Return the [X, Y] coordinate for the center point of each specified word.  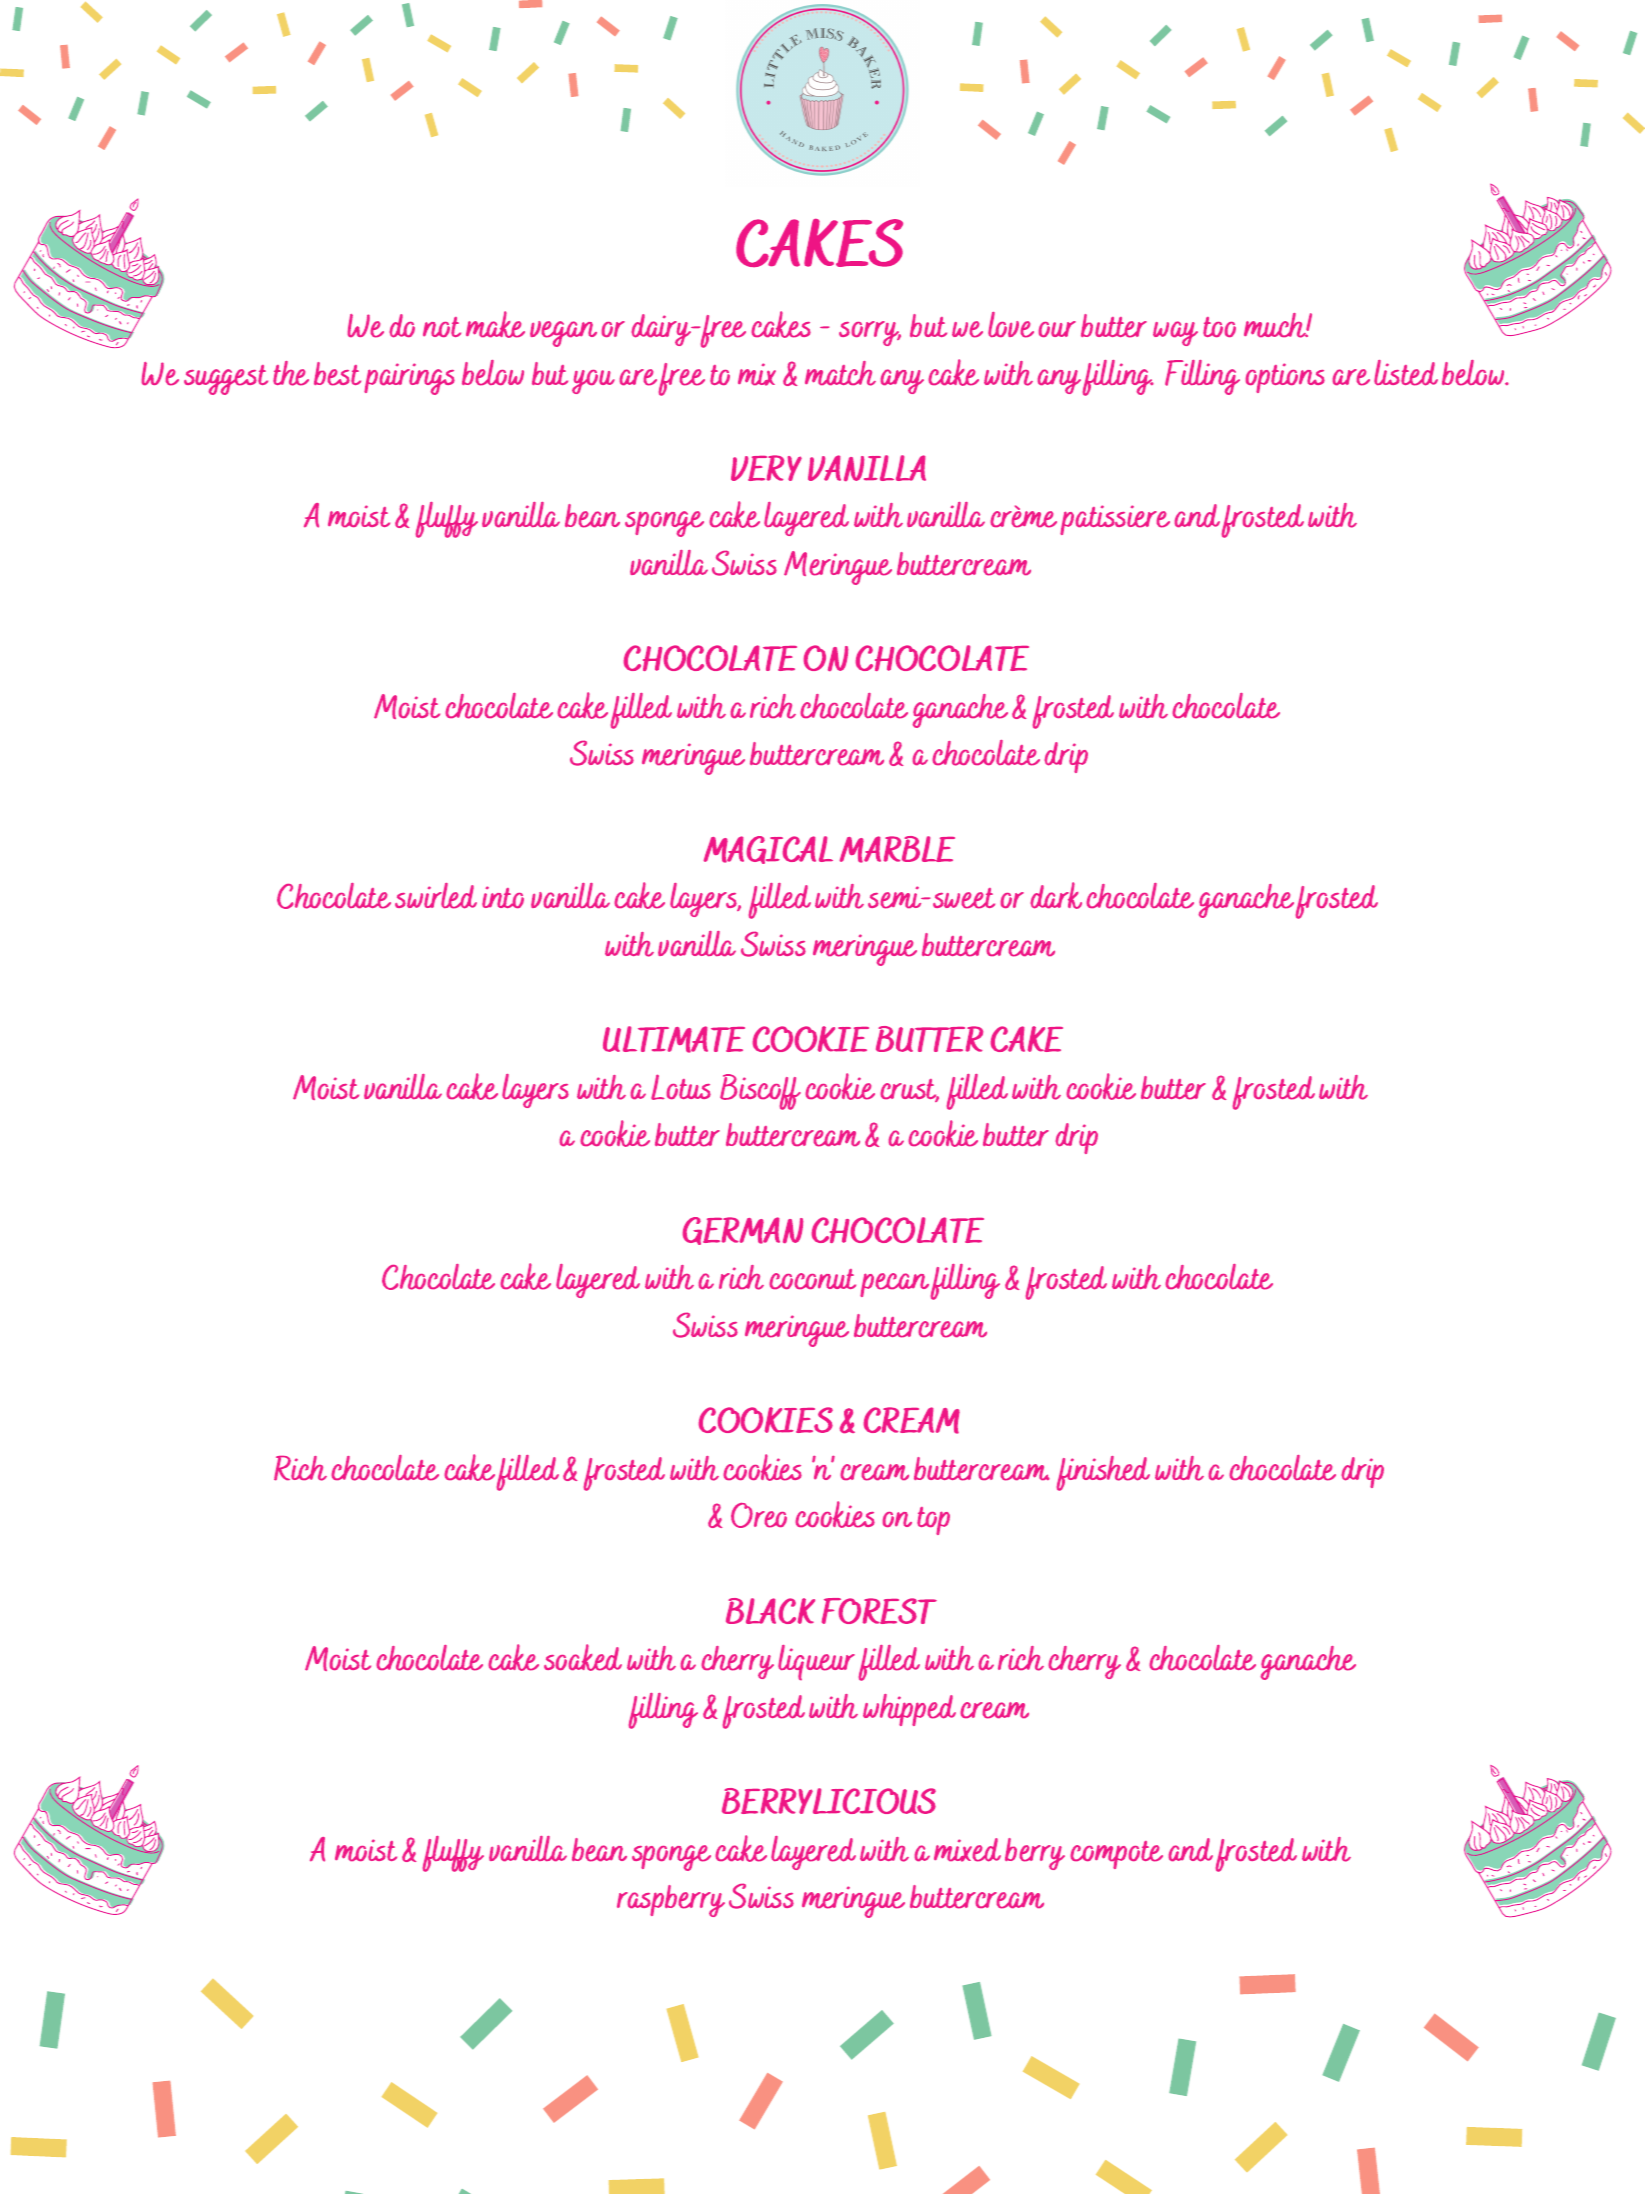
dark [1056, 895]
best [337, 374]
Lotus [681, 1087]
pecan [894, 1285]
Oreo [759, 1515]
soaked [583, 1657]
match [840, 373]
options [1285, 378]
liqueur [816, 1662]
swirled [436, 896]
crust [909, 1090]
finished [1103, 1473]
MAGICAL [768, 850]
